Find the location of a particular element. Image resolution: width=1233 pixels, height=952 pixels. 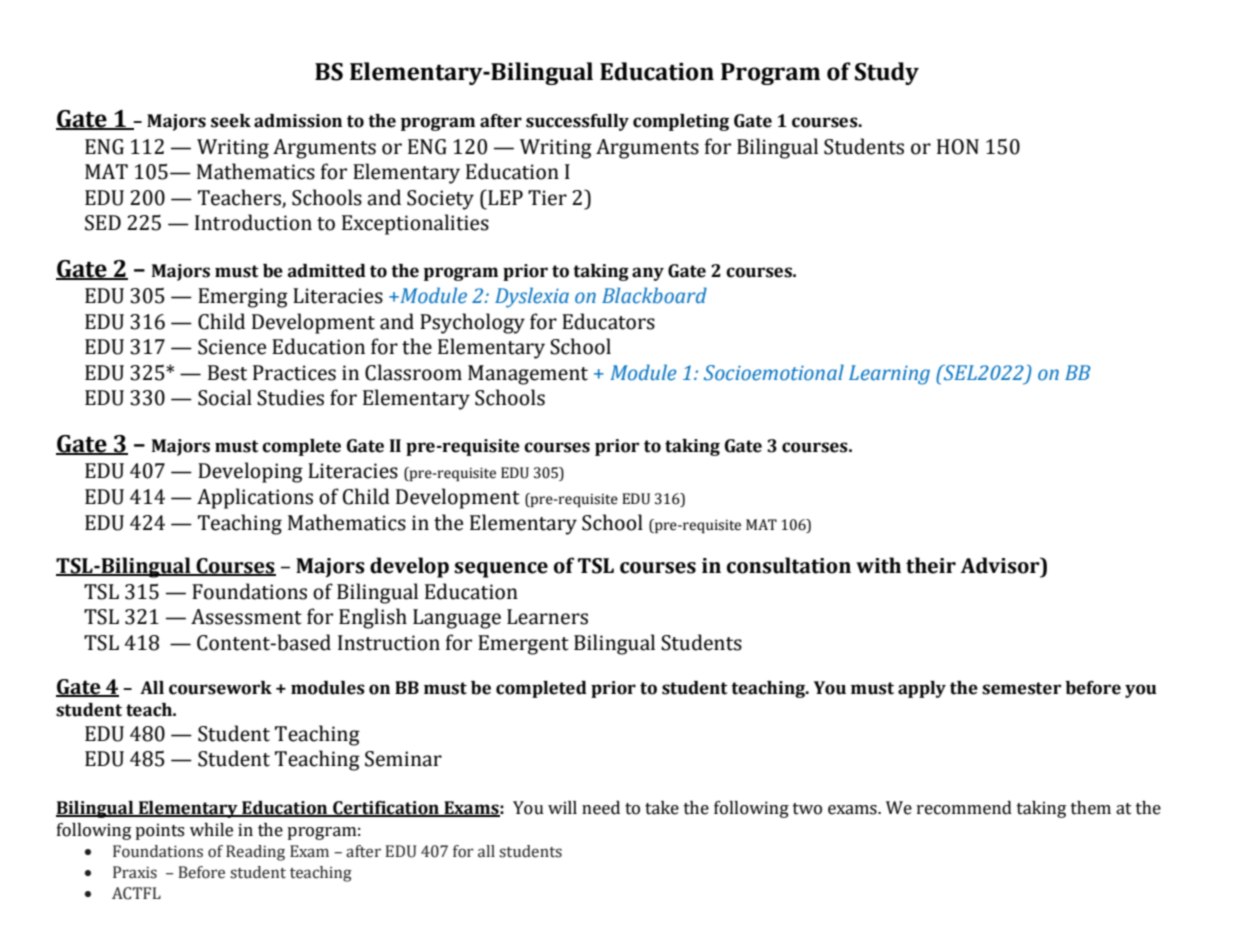

Reading is located at coordinates (255, 853).
